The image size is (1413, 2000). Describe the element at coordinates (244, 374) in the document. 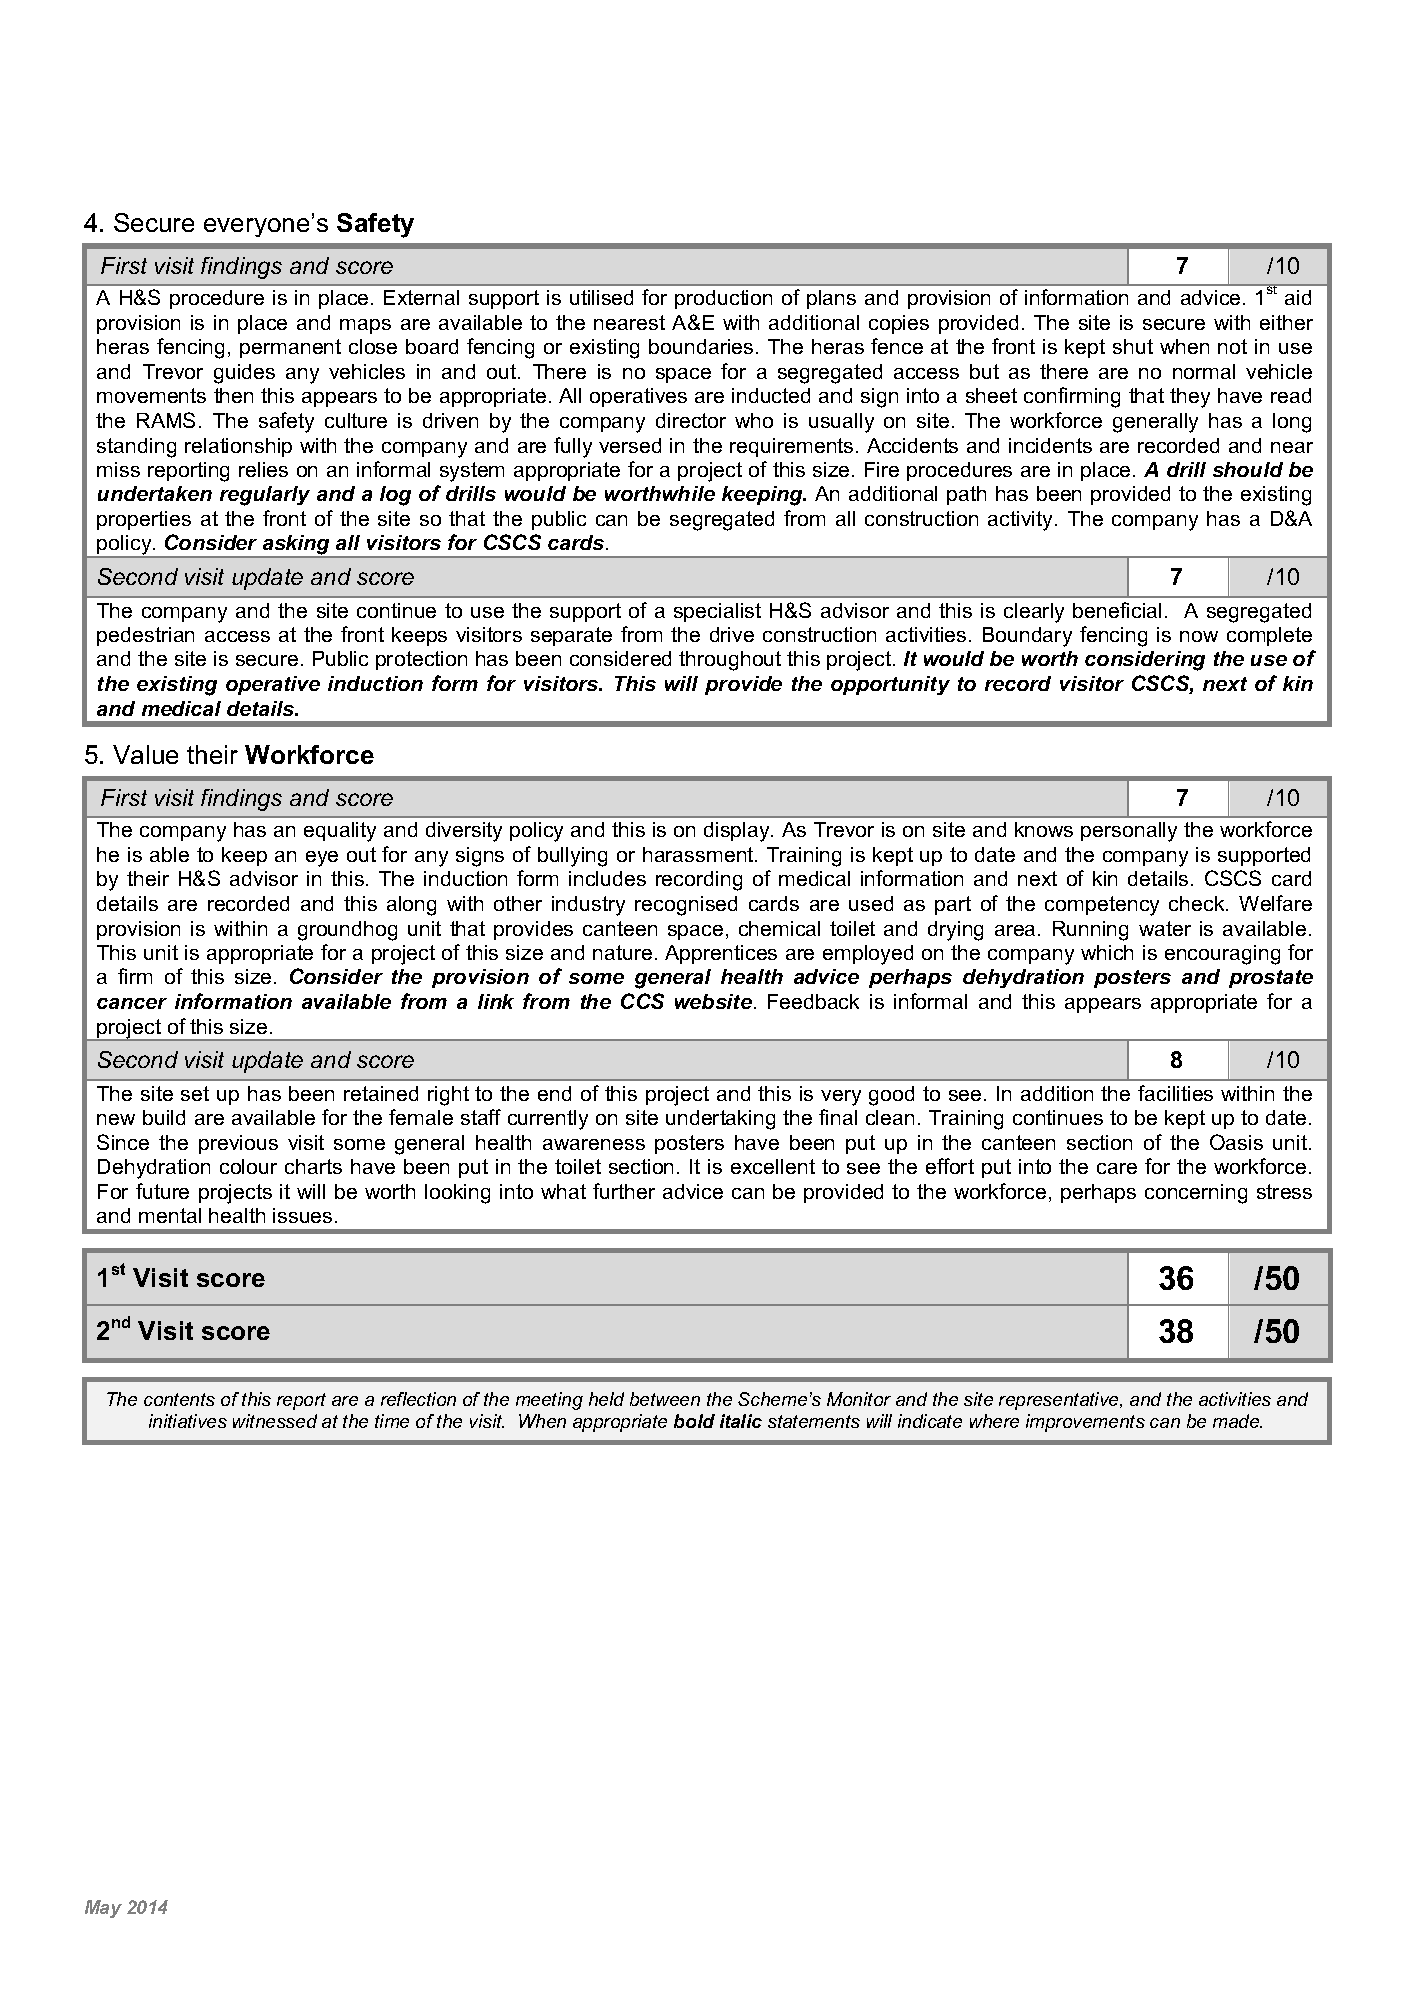

I see `guides` at that location.
